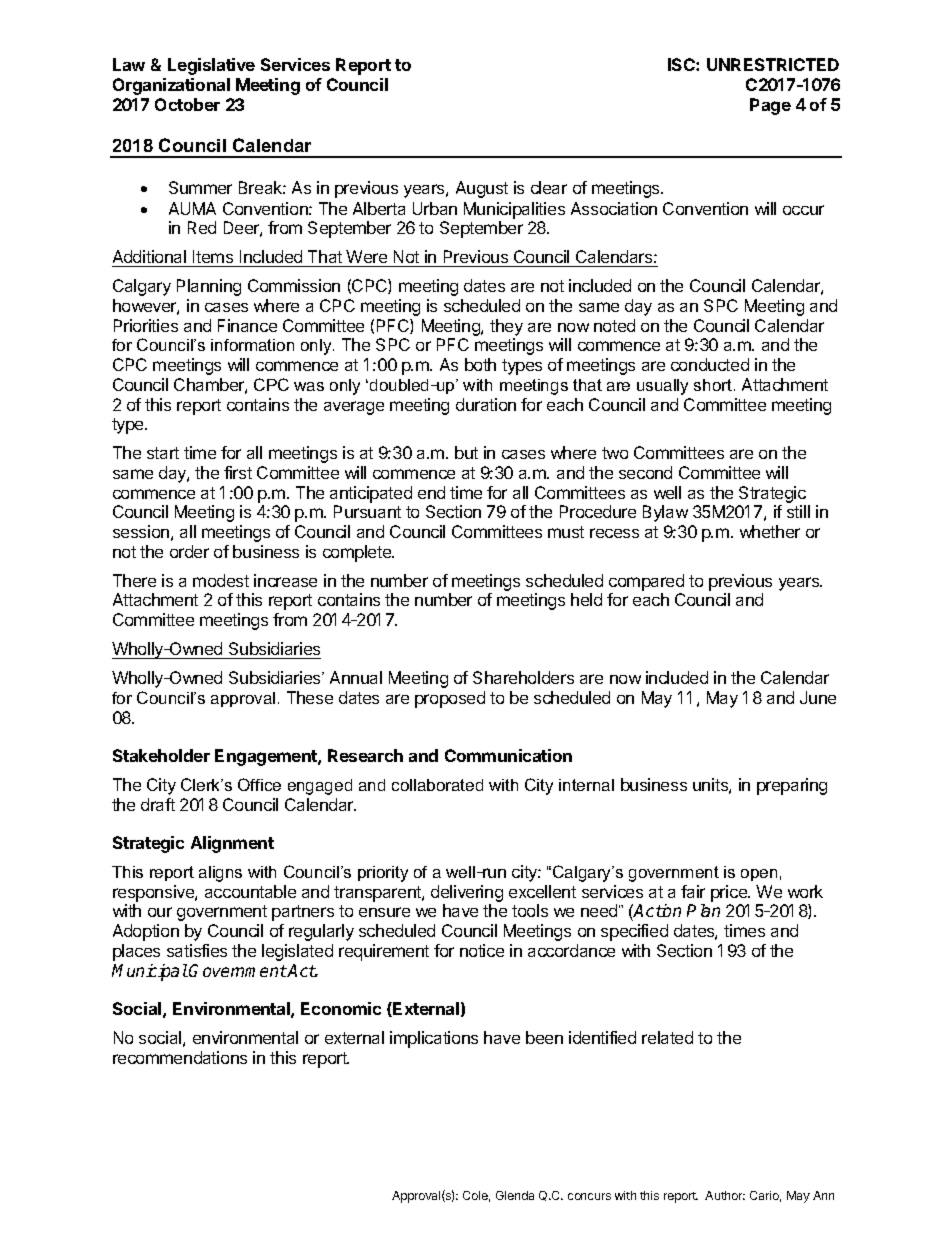 This screenshot has height=1233, width=952. I want to click on October, so click(187, 104).
